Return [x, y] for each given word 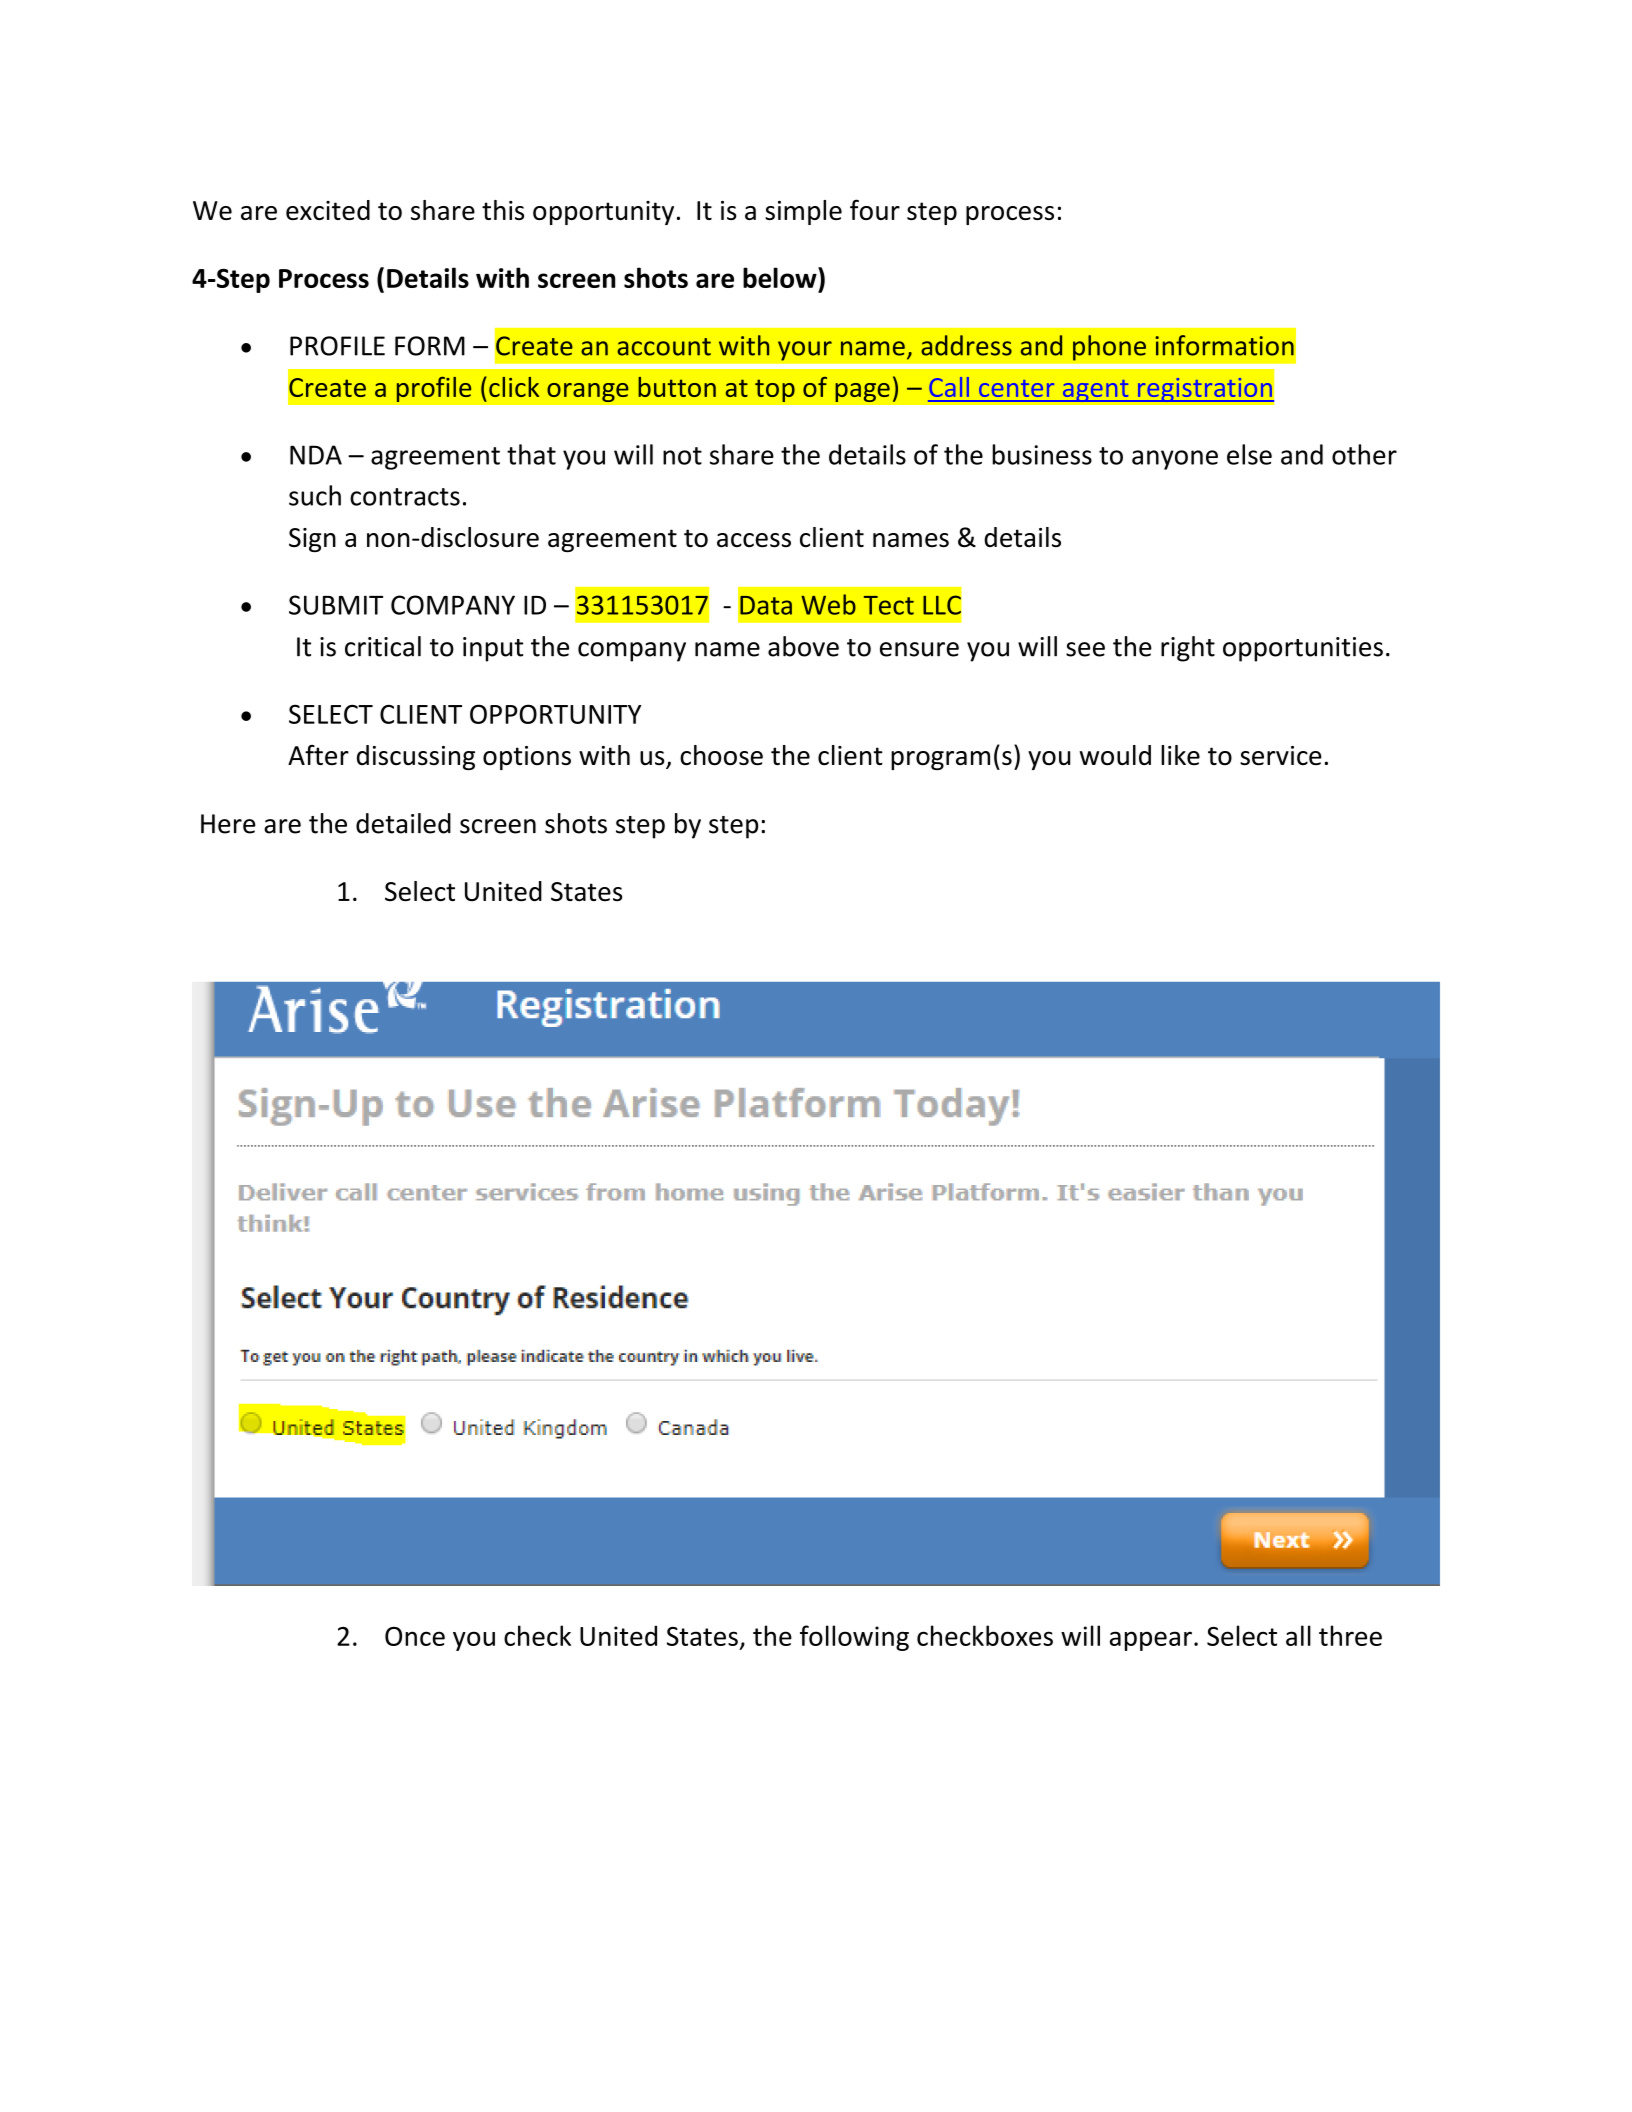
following [854, 1638]
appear [1151, 1641]
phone [1109, 348]
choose [721, 755]
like [1180, 755]
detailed [403, 823]
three [1350, 1635]
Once [415, 1636]
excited [328, 210]
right [1188, 649]
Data [766, 605]
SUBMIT [336, 605]
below [781, 277]
